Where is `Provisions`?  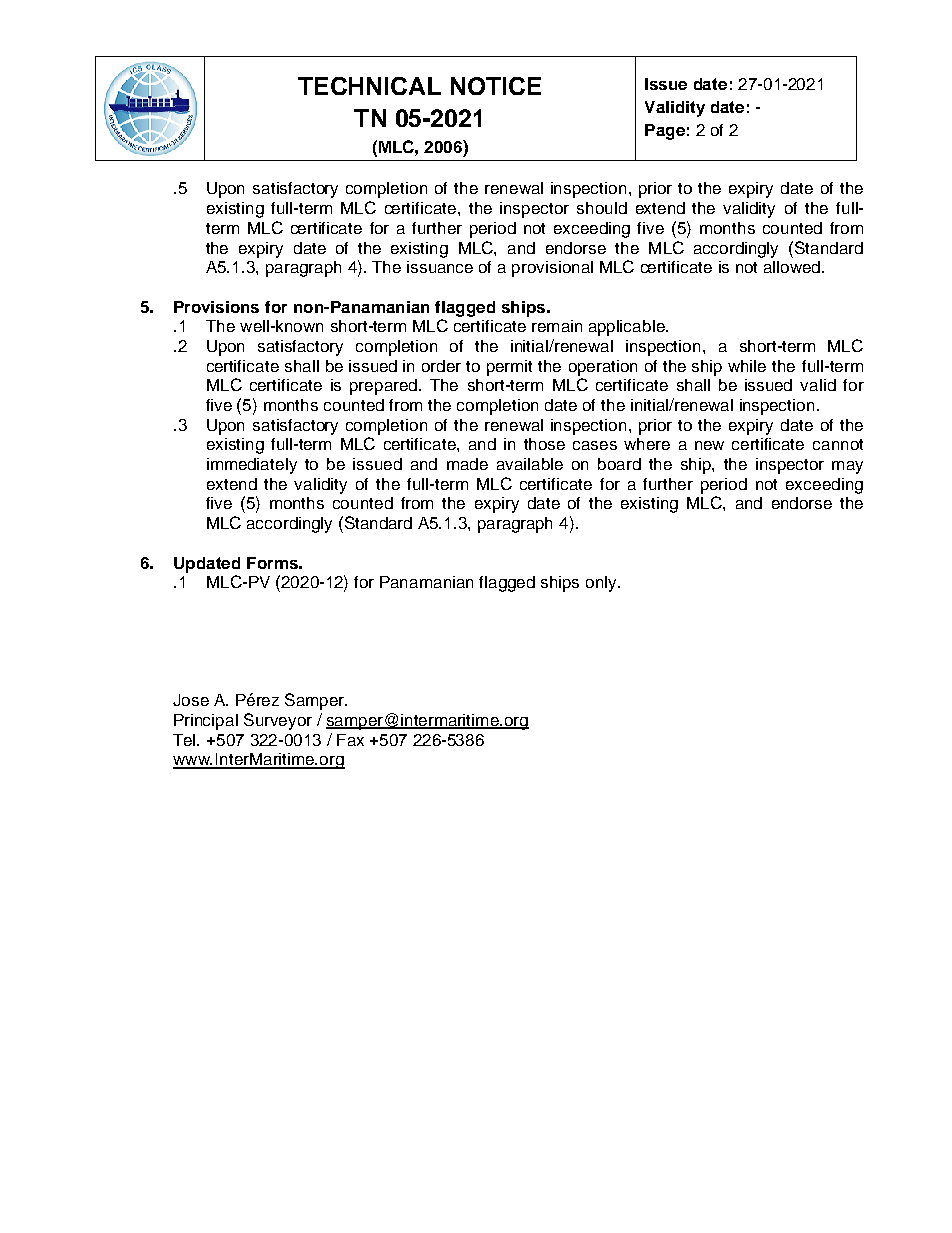 Provisions is located at coordinates (216, 307).
